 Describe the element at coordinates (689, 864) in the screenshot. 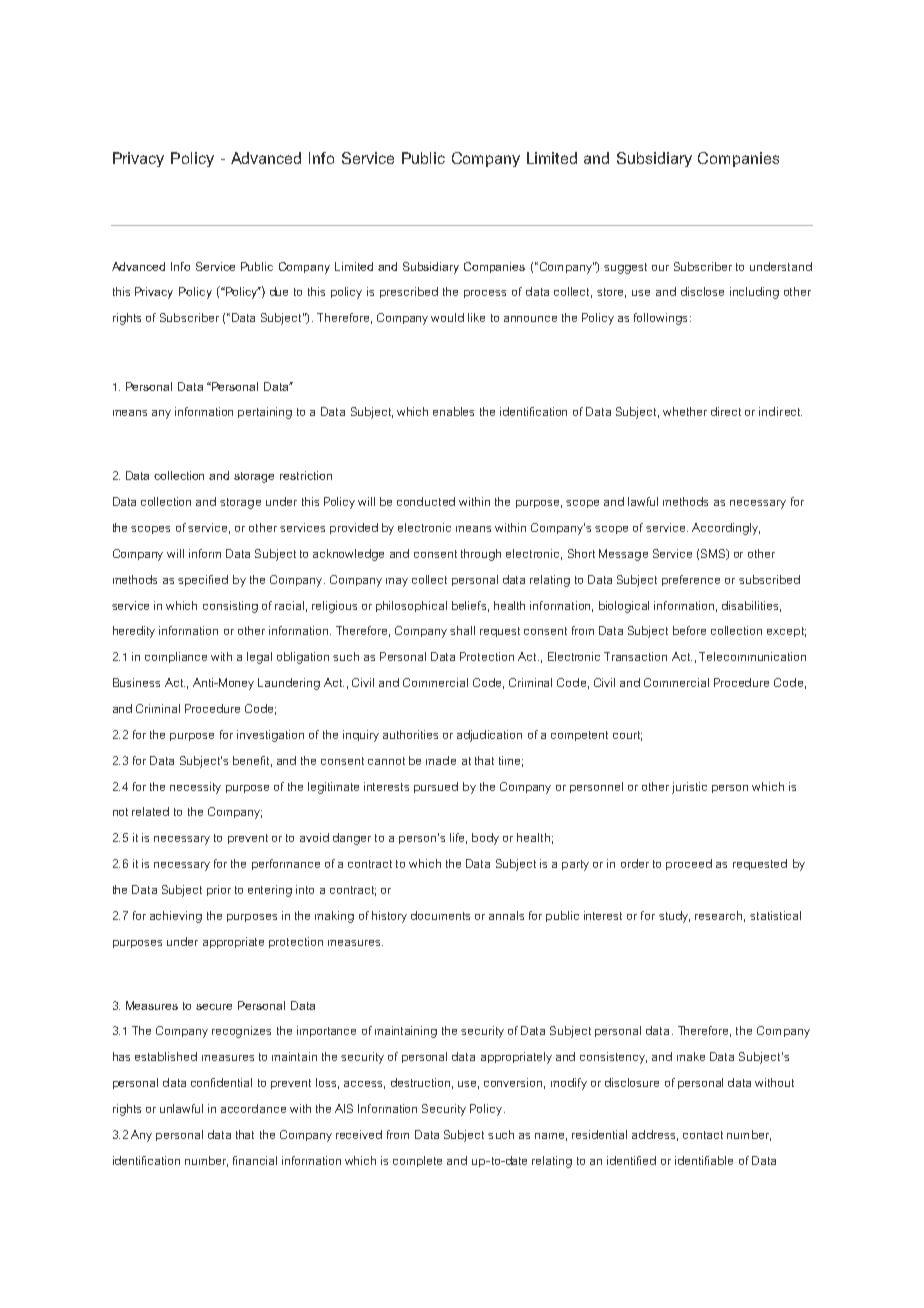

I see `proceed` at that location.
